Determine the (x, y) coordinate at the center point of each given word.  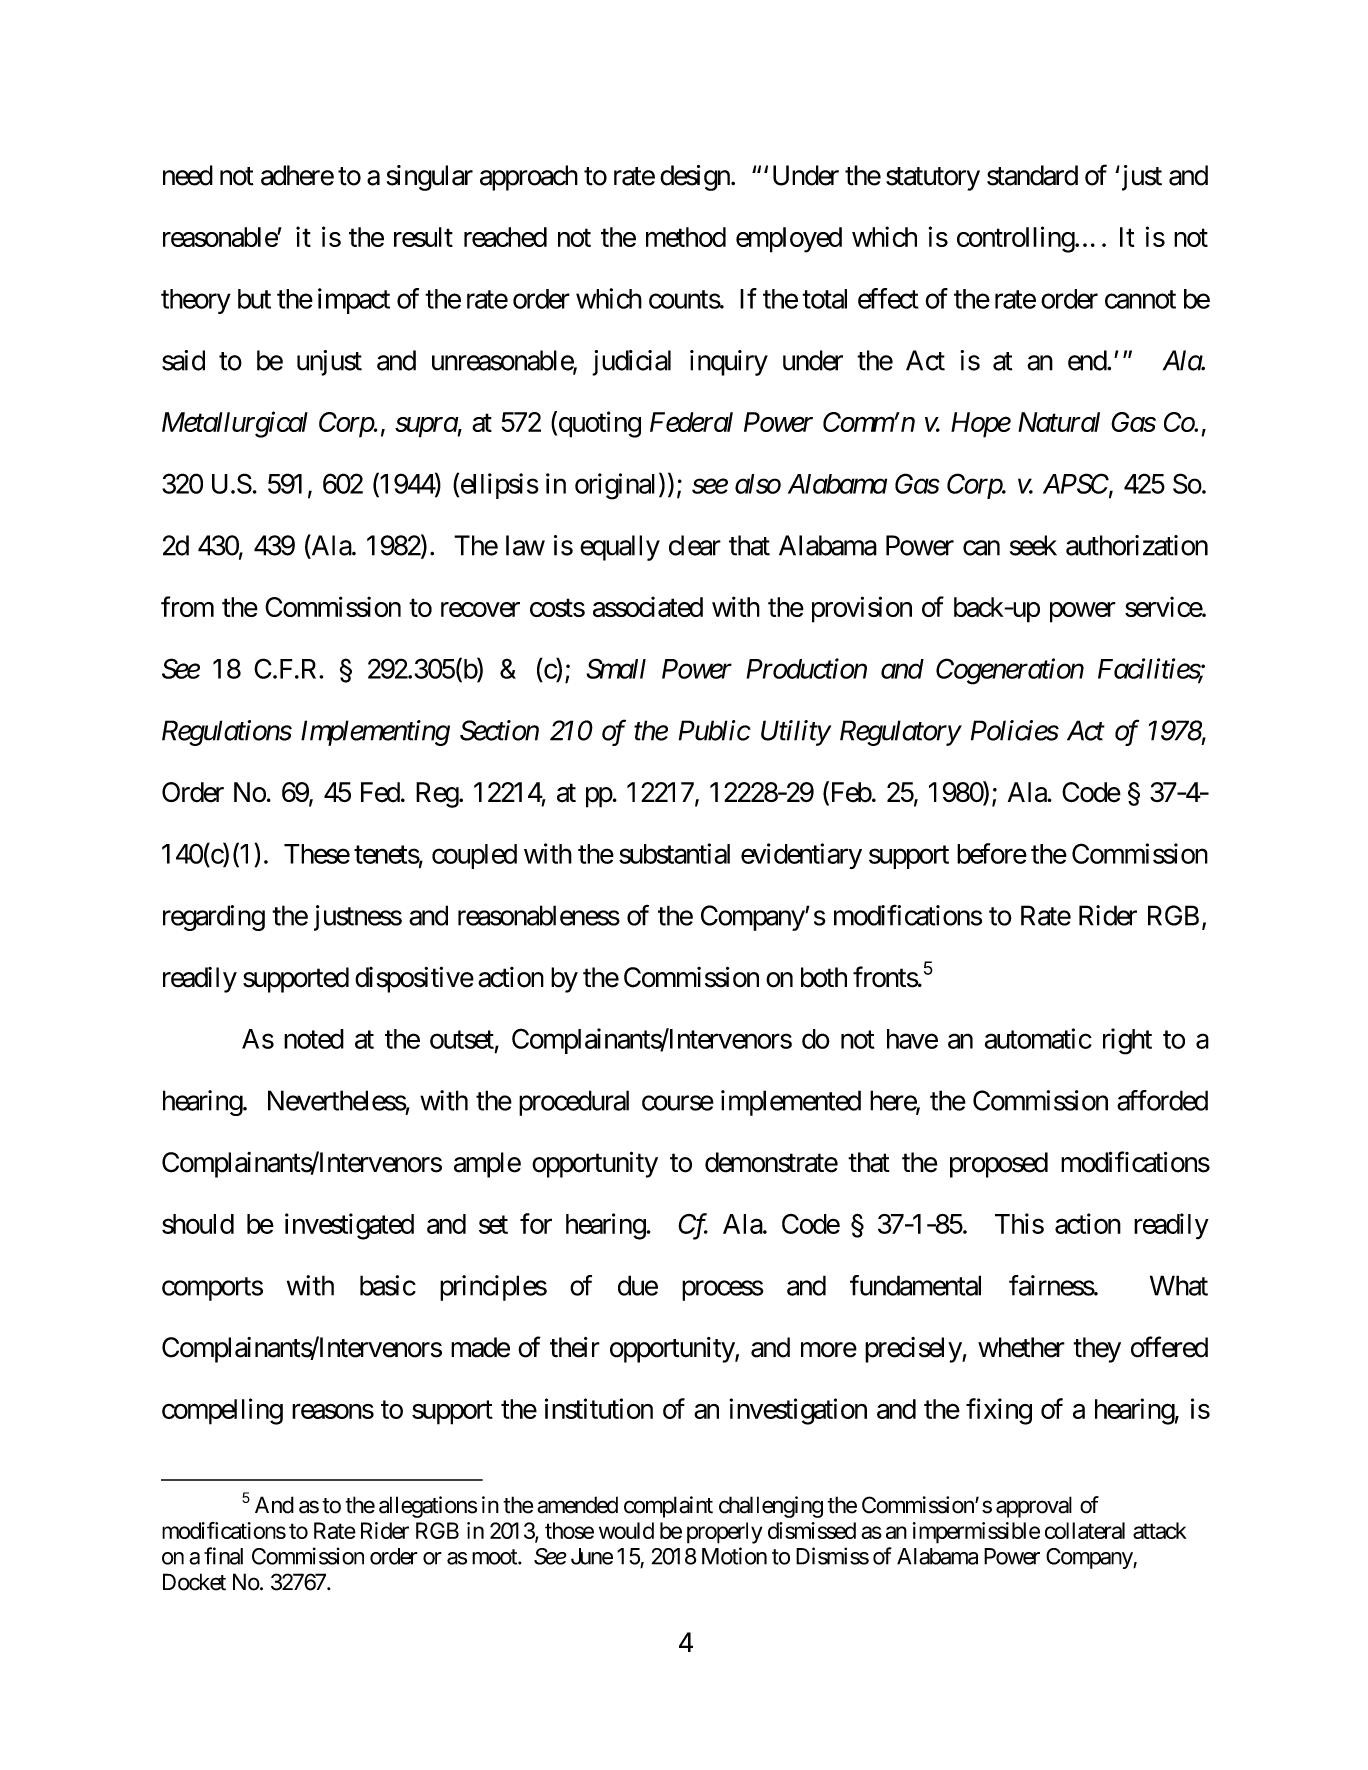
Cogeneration (1010, 671)
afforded (1162, 1100)
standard (1032, 175)
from (187, 606)
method (686, 237)
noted (314, 1039)
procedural (574, 1103)
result (423, 237)
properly (724, 1533)
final (223, 1556)
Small (616, 668)
